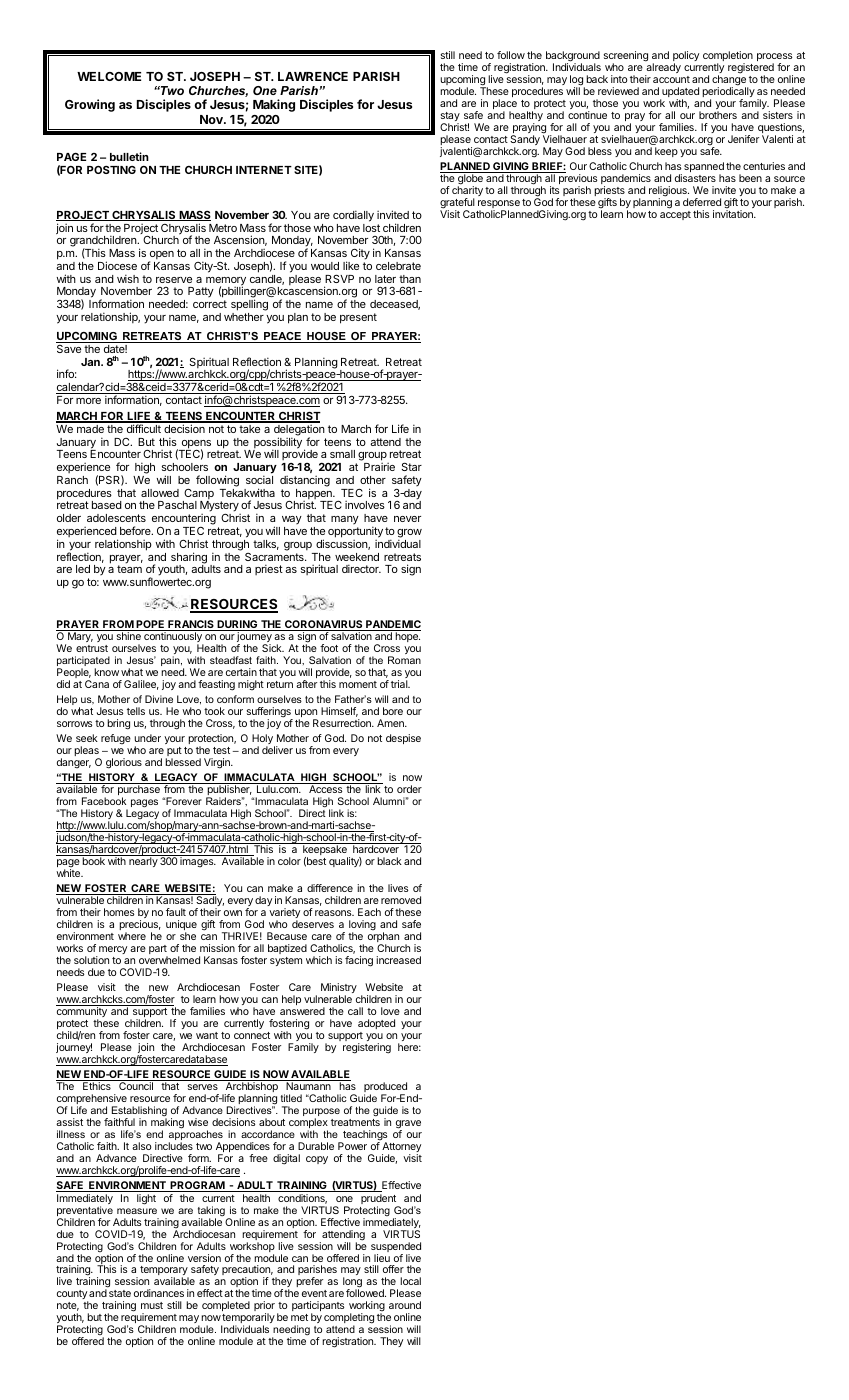  Describe the element at coordinates (675, 215) in the page. I see `accept` at that location.
